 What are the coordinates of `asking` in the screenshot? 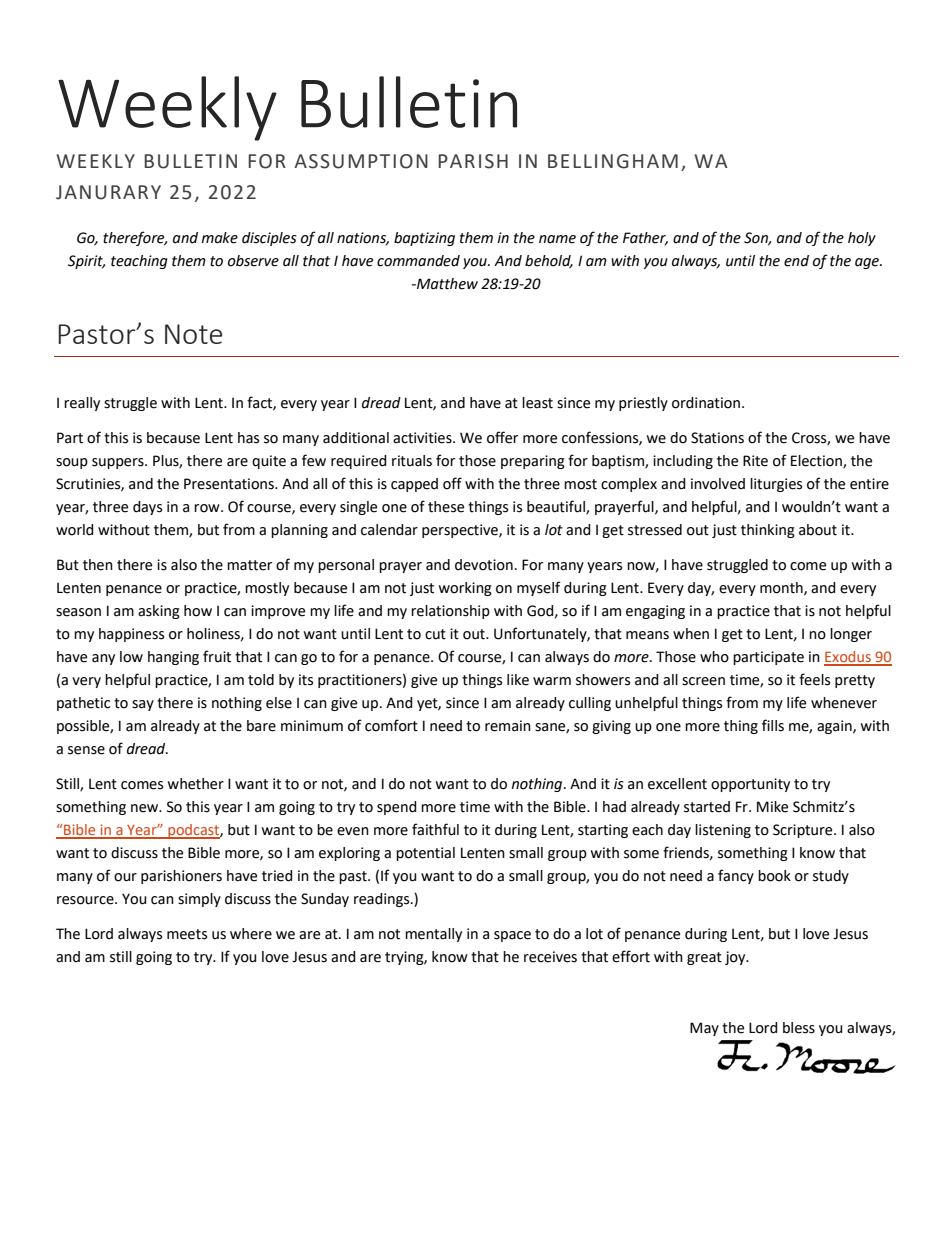 It's located at (159, 612).
